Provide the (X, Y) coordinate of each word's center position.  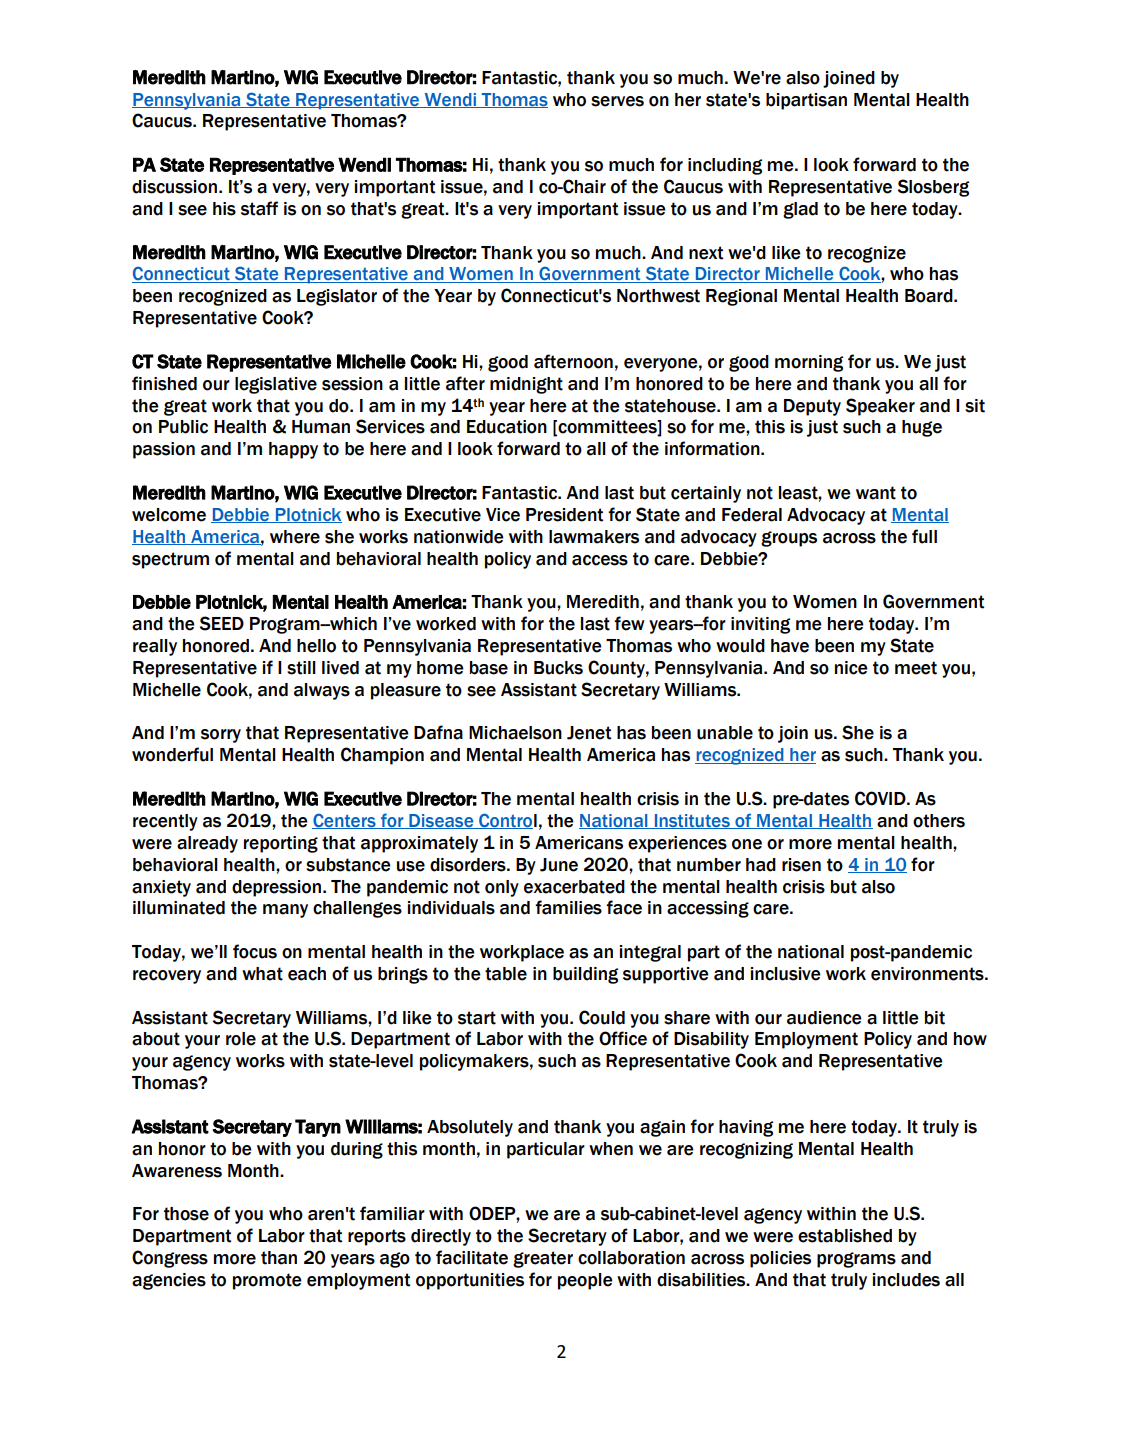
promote (267, 1281)
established (845, 1236)
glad (800, 210)
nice (851, 668)
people (585, 1281)
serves (617, 101)
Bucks (558, 668)
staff (259, 208)
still (301, 668)
